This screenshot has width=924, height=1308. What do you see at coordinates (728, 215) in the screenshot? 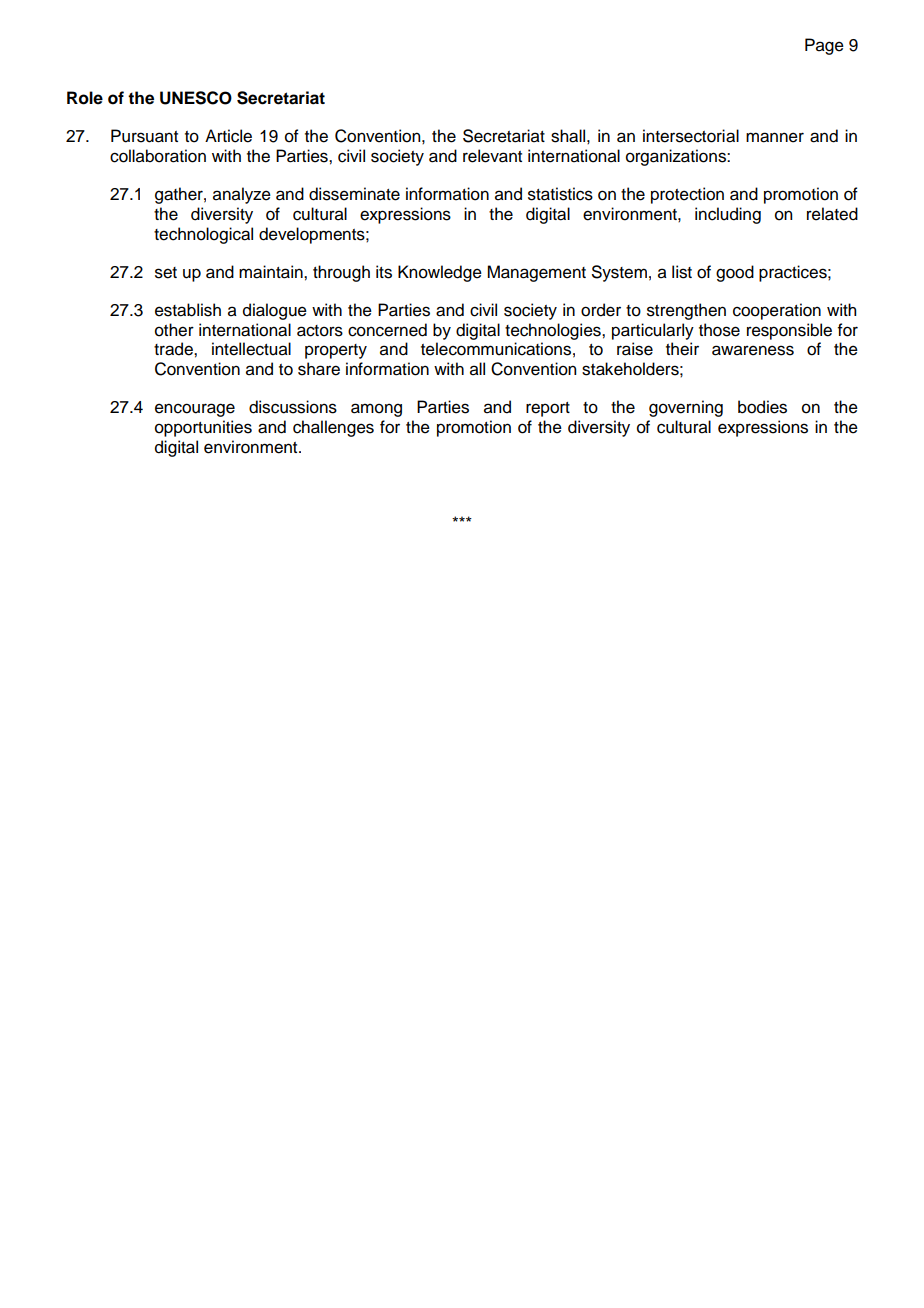
I see `including` at bounding box center [728, 215].
